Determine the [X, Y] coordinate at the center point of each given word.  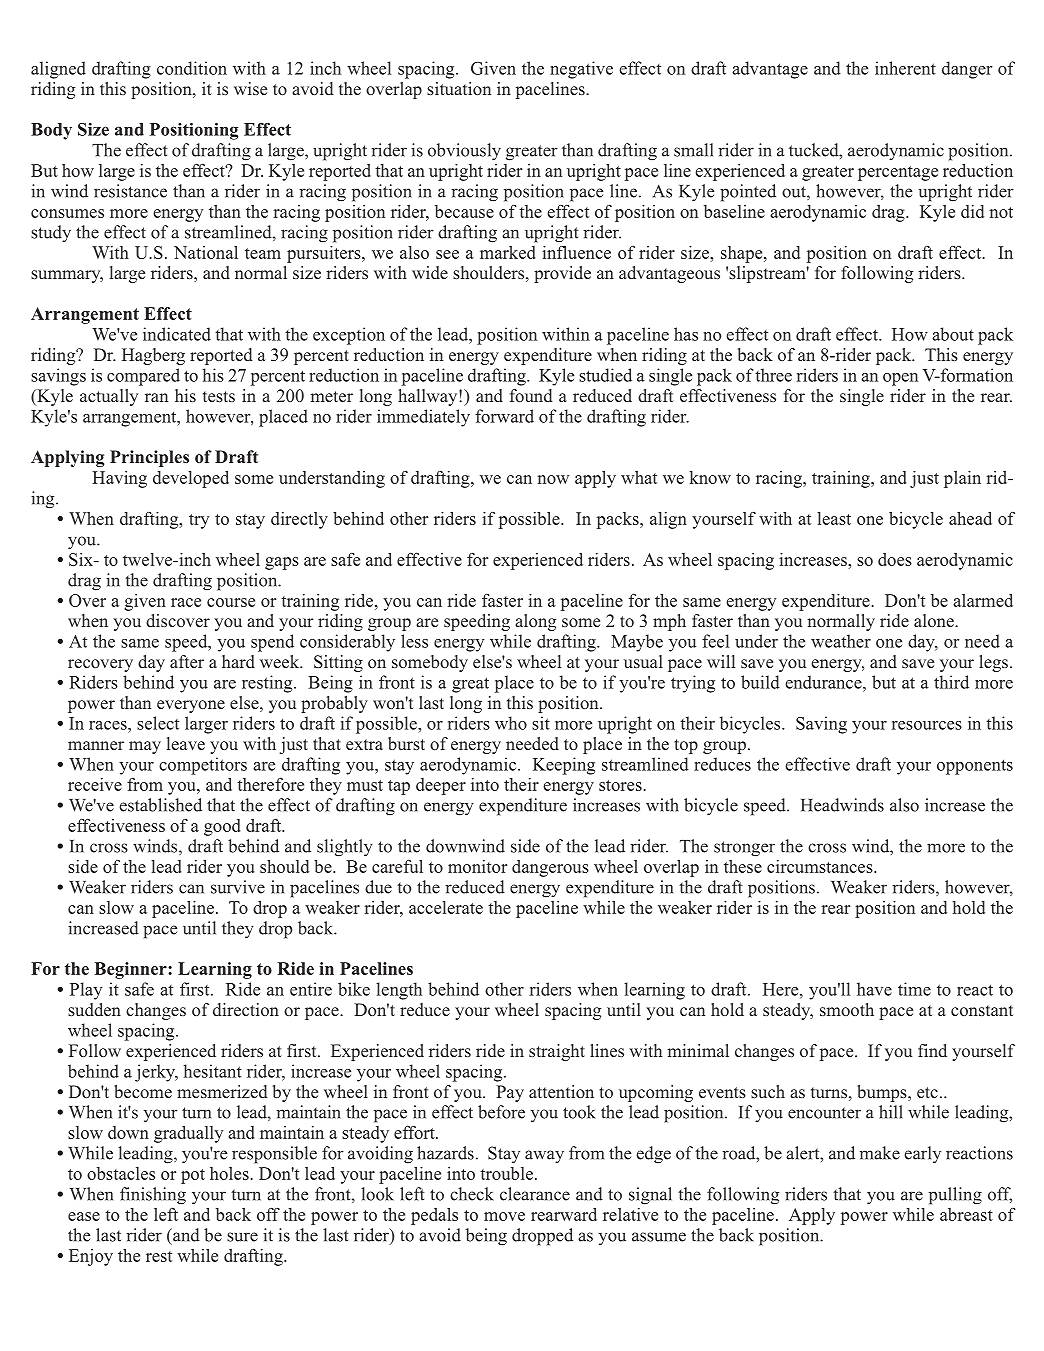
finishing [153, 1196]
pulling [955, 1196]
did [972, 211]
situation [459, 88]
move [504, 1216]
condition [192, 68]
